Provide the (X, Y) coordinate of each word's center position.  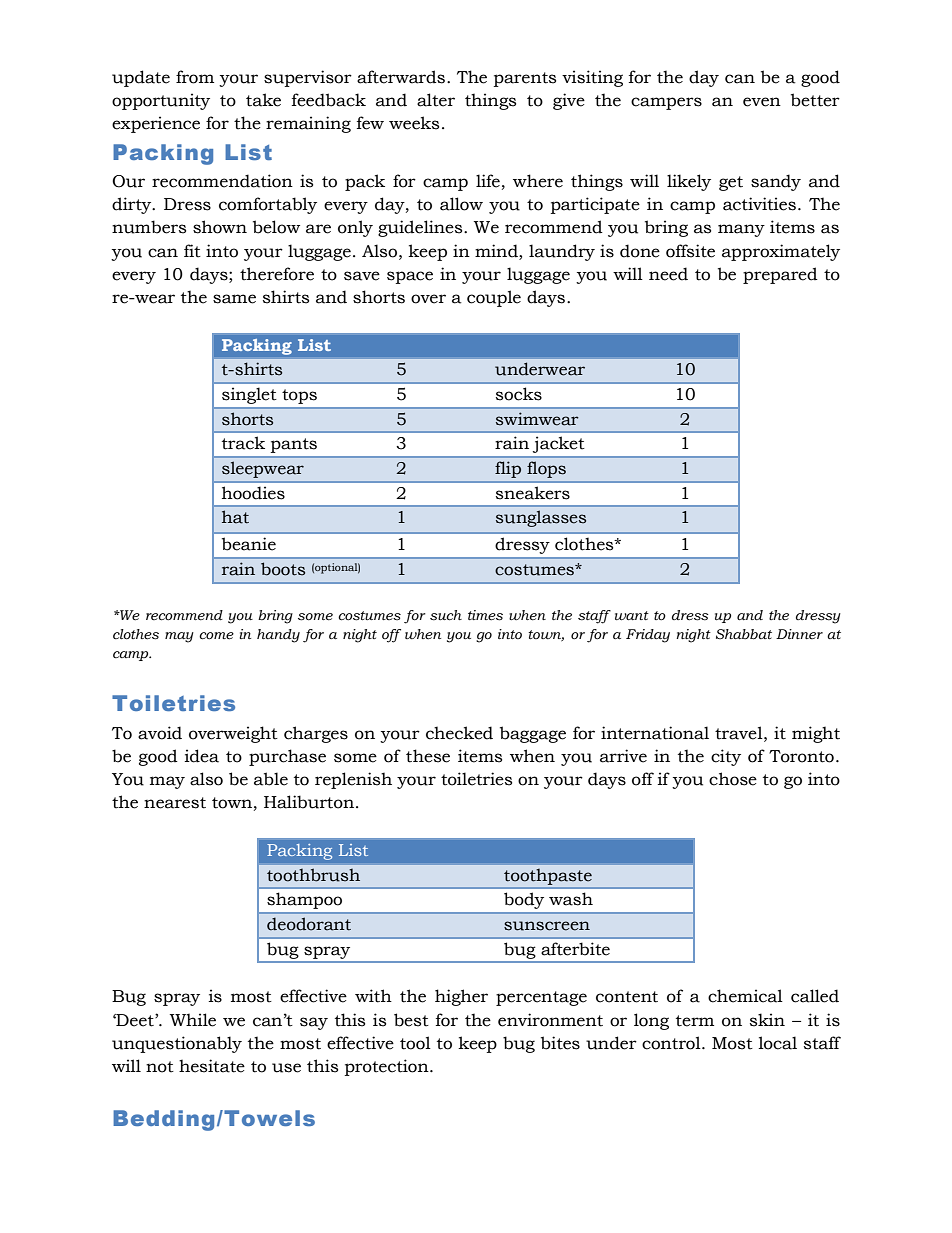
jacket (558, 445)
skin (767, 1020)
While (193, 1020)
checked (459, 733)
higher (461, 997)
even (762, 102)
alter (436, 100)
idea (202, 756)
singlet (249, 396)
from (195, 77)
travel (740, 733)
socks (519, 394)
